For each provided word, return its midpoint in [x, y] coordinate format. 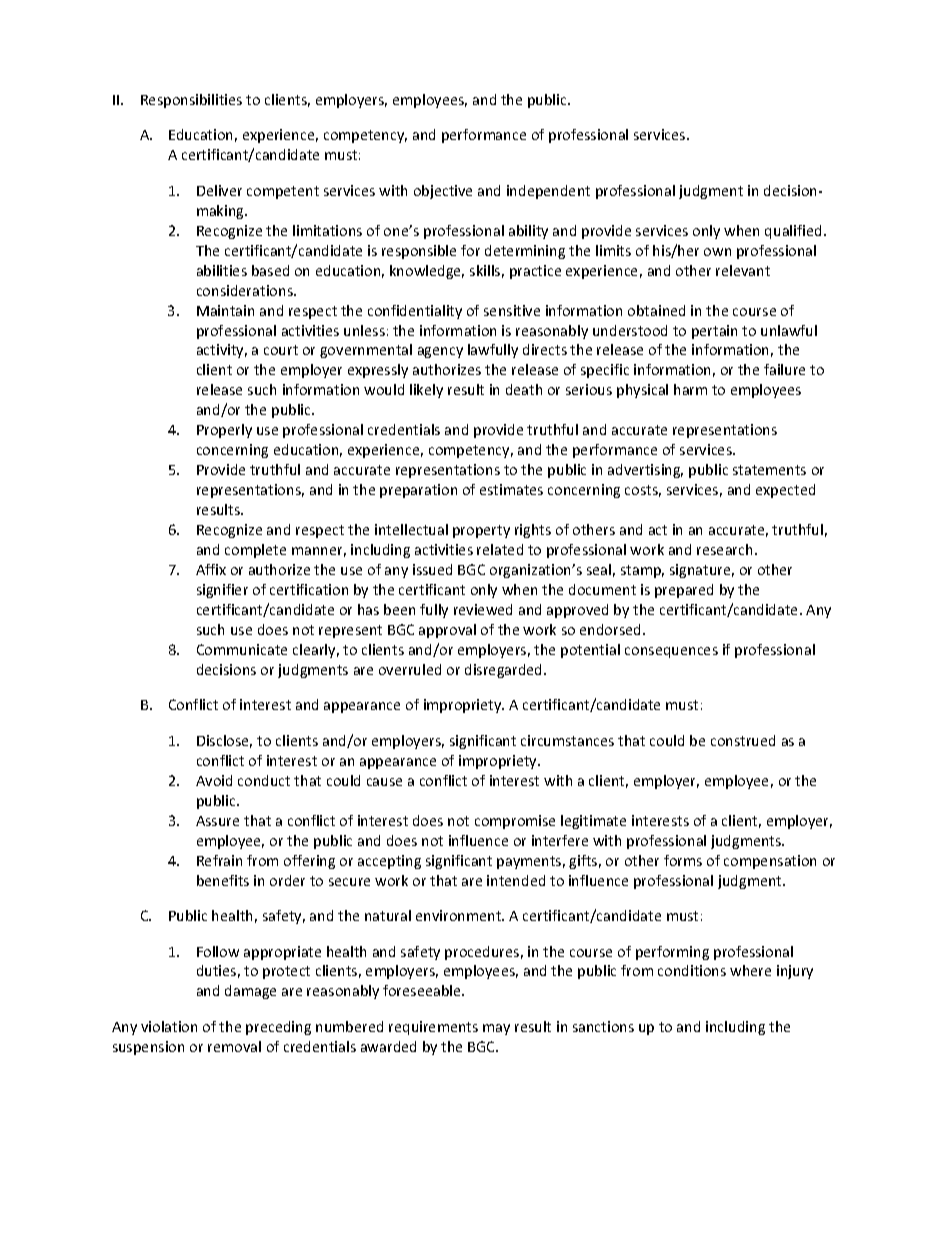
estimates [511, 489]
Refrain [219, 860]
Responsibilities [191, 101]
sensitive [512, 310]
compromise [515, 822]
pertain [714, 332]
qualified [793, 232]
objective [443, 192]
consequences [671, 652]
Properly [224, 431]
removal [234, 1046]
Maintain [225, 310]
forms [683, 860]
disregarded [505, 671]
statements [769, 470]
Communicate [242, 649]
